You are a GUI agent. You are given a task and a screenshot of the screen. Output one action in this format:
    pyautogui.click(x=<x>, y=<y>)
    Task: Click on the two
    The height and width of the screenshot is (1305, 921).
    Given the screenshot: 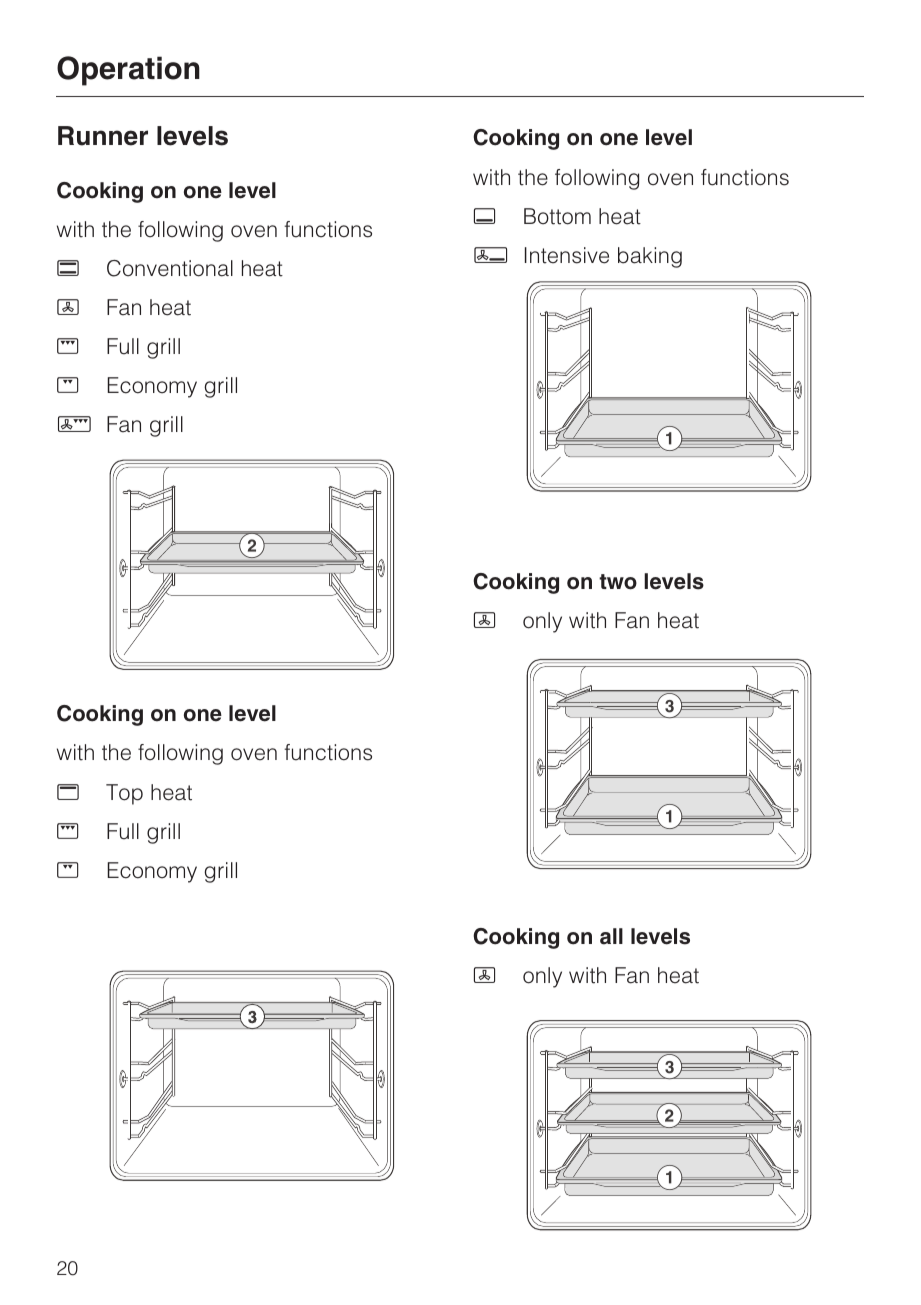 What is the action you would take?
    pyautogui.click(x=618, y=582)
